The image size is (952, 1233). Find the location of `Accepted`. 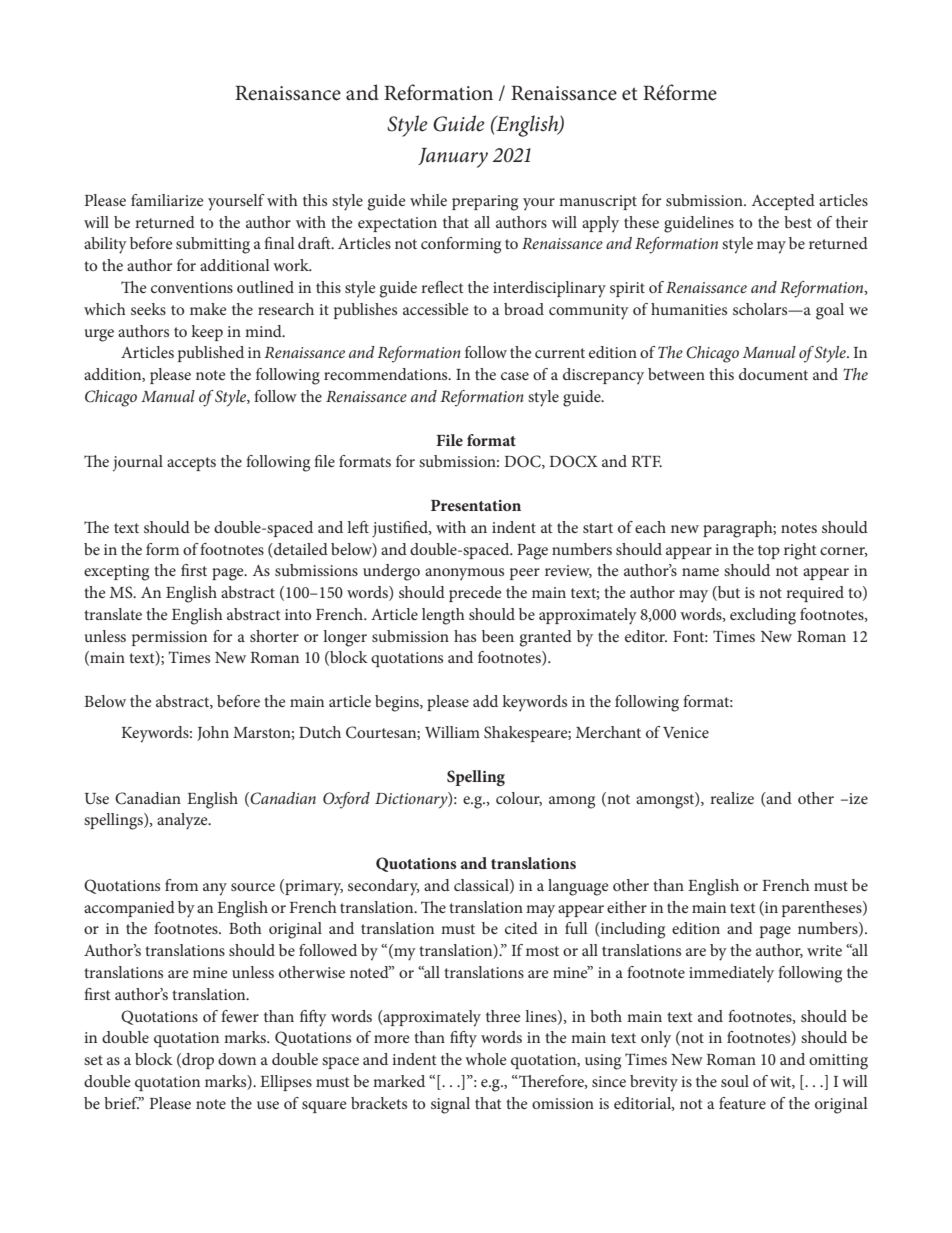

Accepted is located at coordinates (783, 202).
